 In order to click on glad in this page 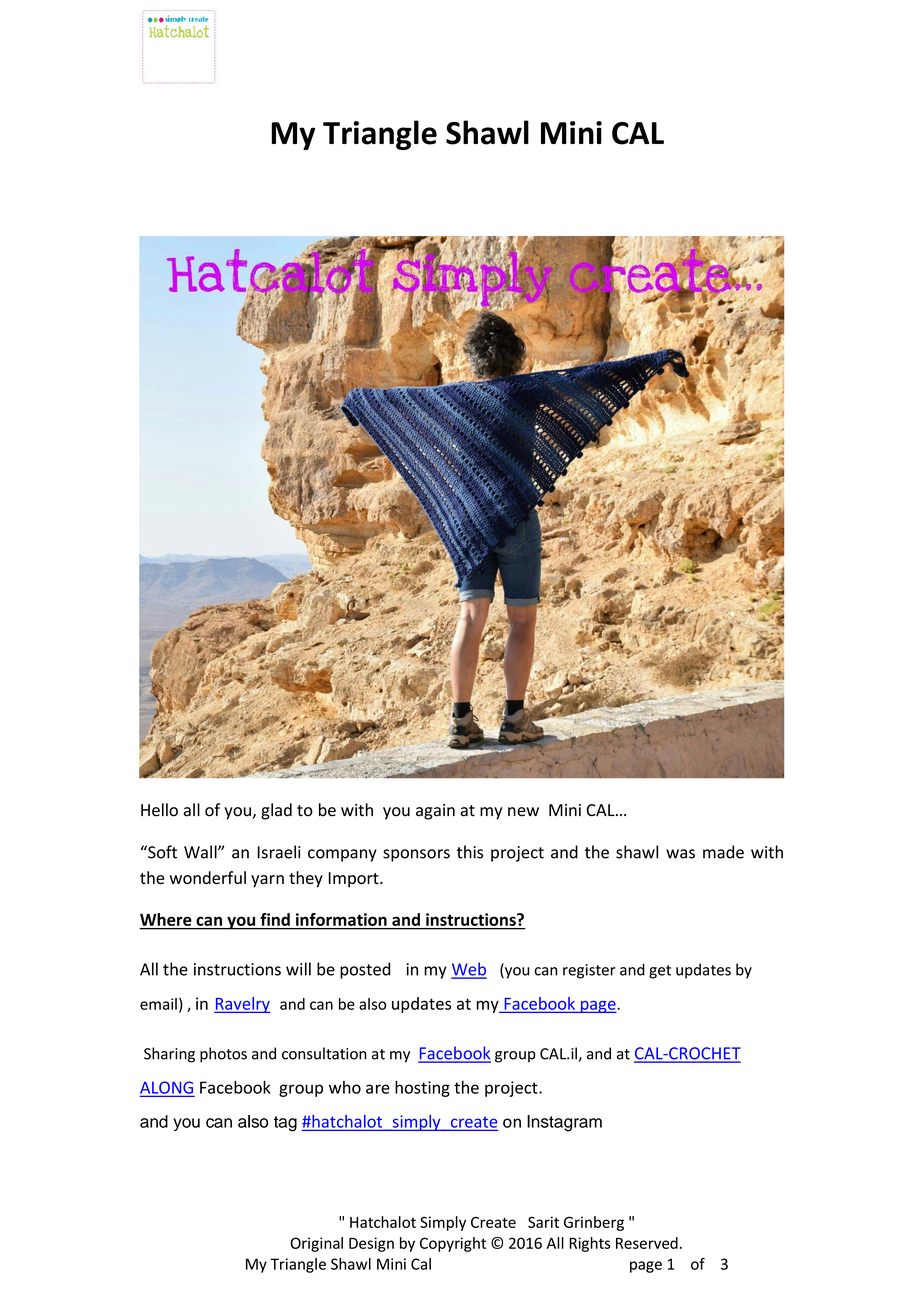, I will do `click(276, 811)`.
